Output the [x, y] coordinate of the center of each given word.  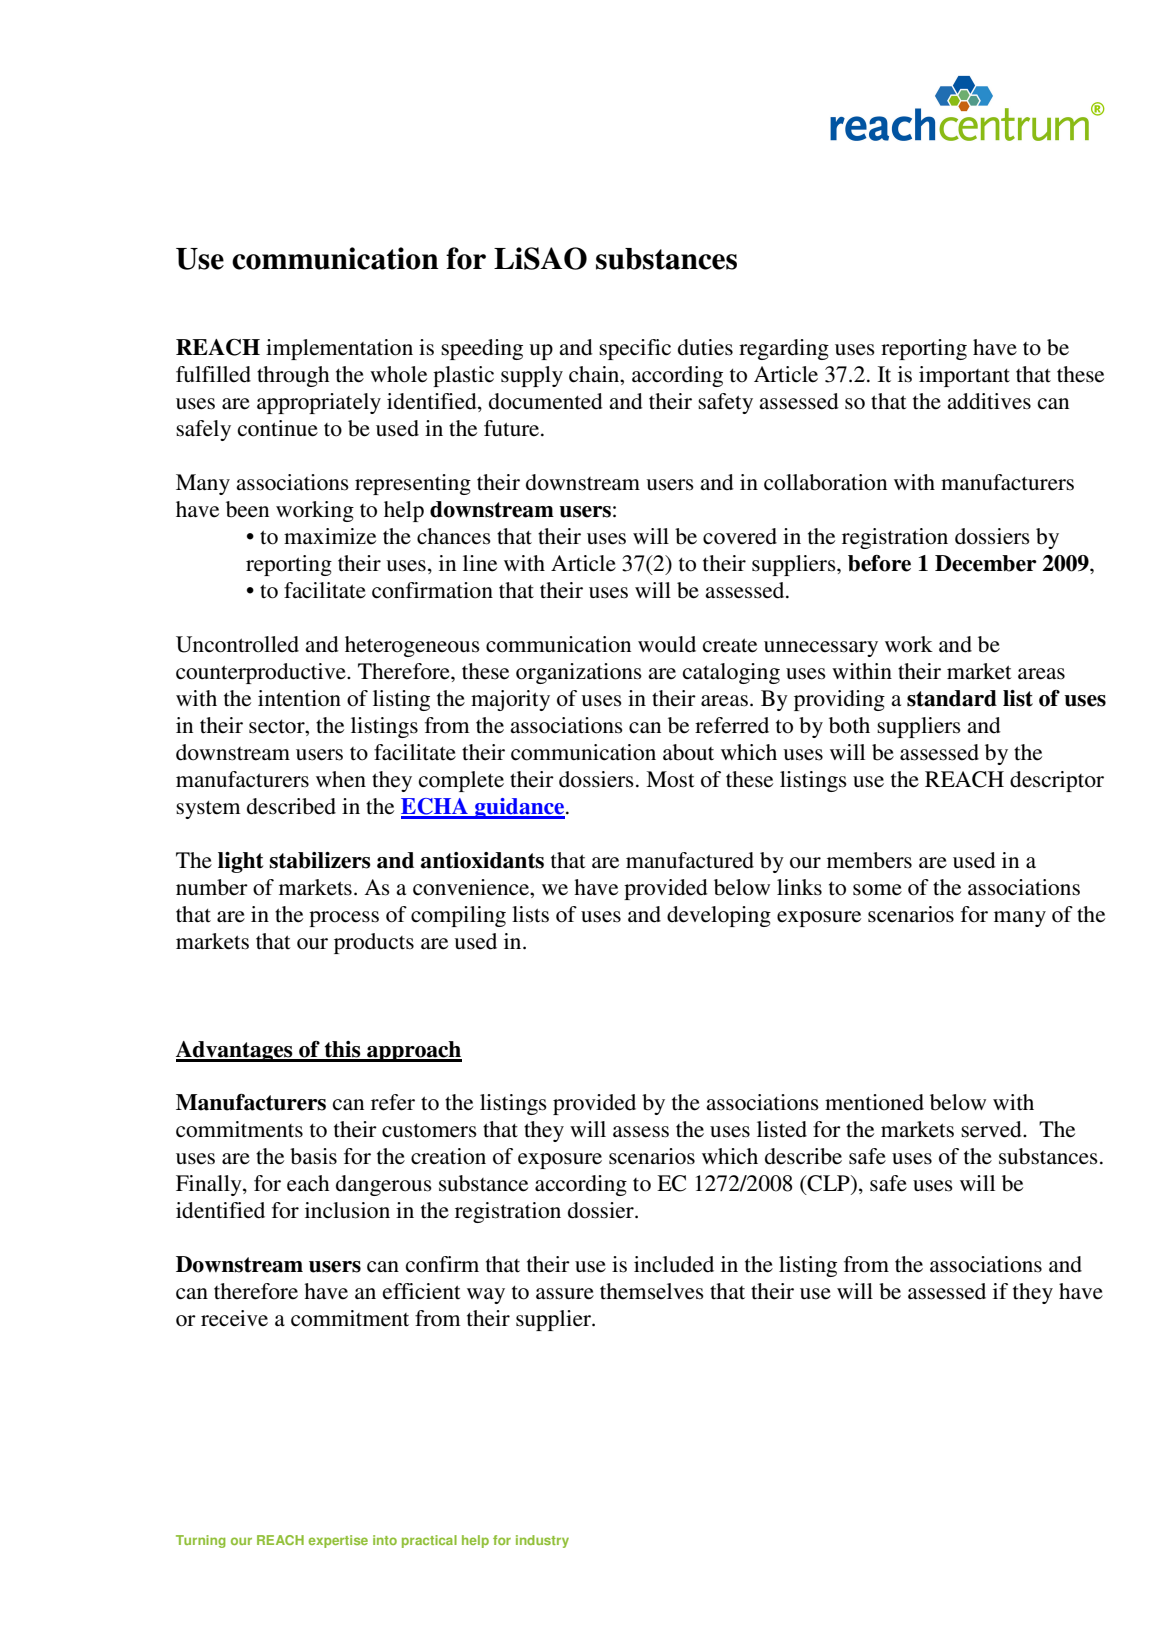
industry [542, 1541]
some [877, 890]
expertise [338, 1541]
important [964, 376]
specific [635, 349]
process [344, 919]
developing [719, 916]
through [293, 376]
